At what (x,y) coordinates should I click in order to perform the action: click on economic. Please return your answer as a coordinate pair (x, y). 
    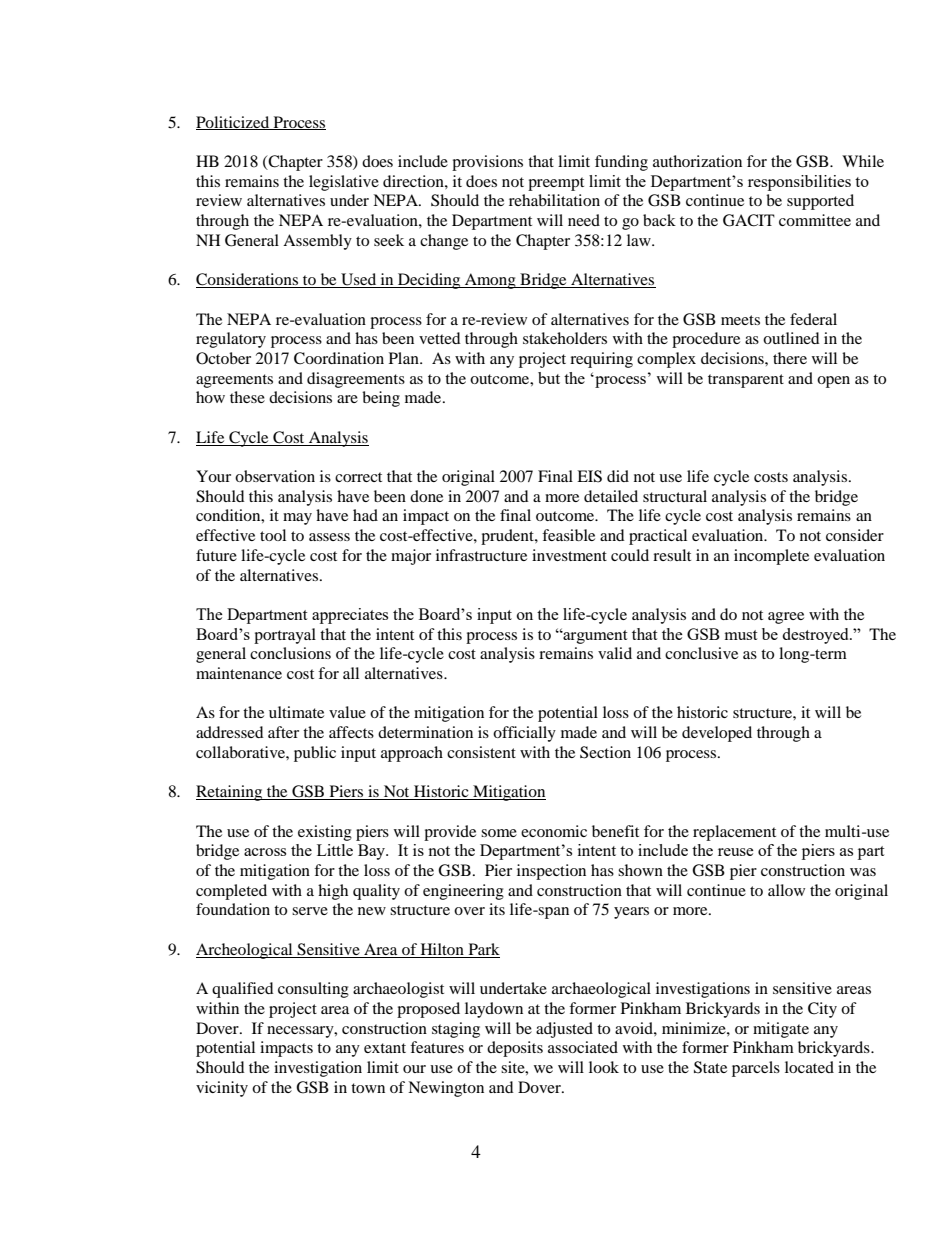
    Looking at the image, I should click on (554, 831).
